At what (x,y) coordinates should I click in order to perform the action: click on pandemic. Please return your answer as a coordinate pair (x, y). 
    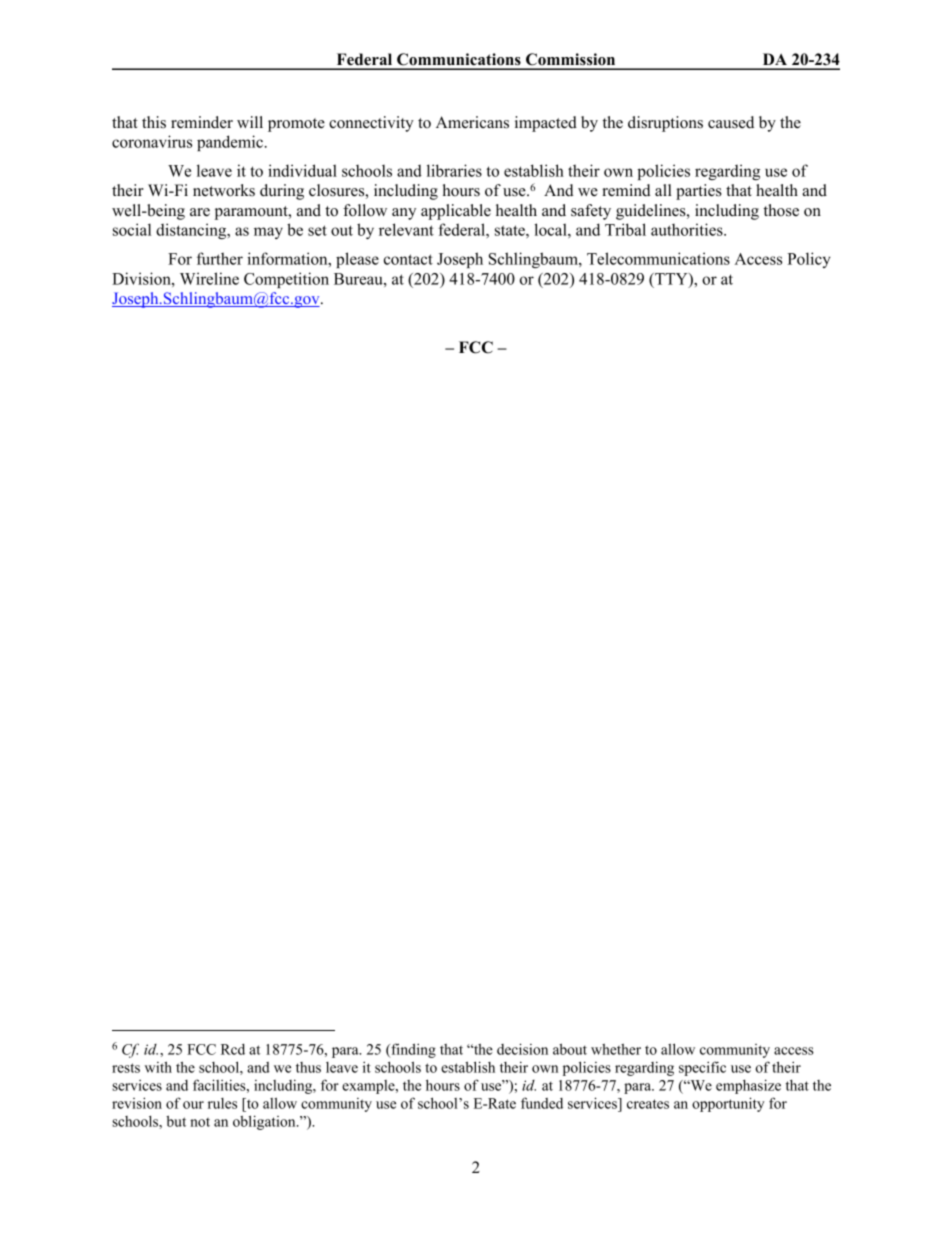
    Looking at the image, I should click on (230, 143).
